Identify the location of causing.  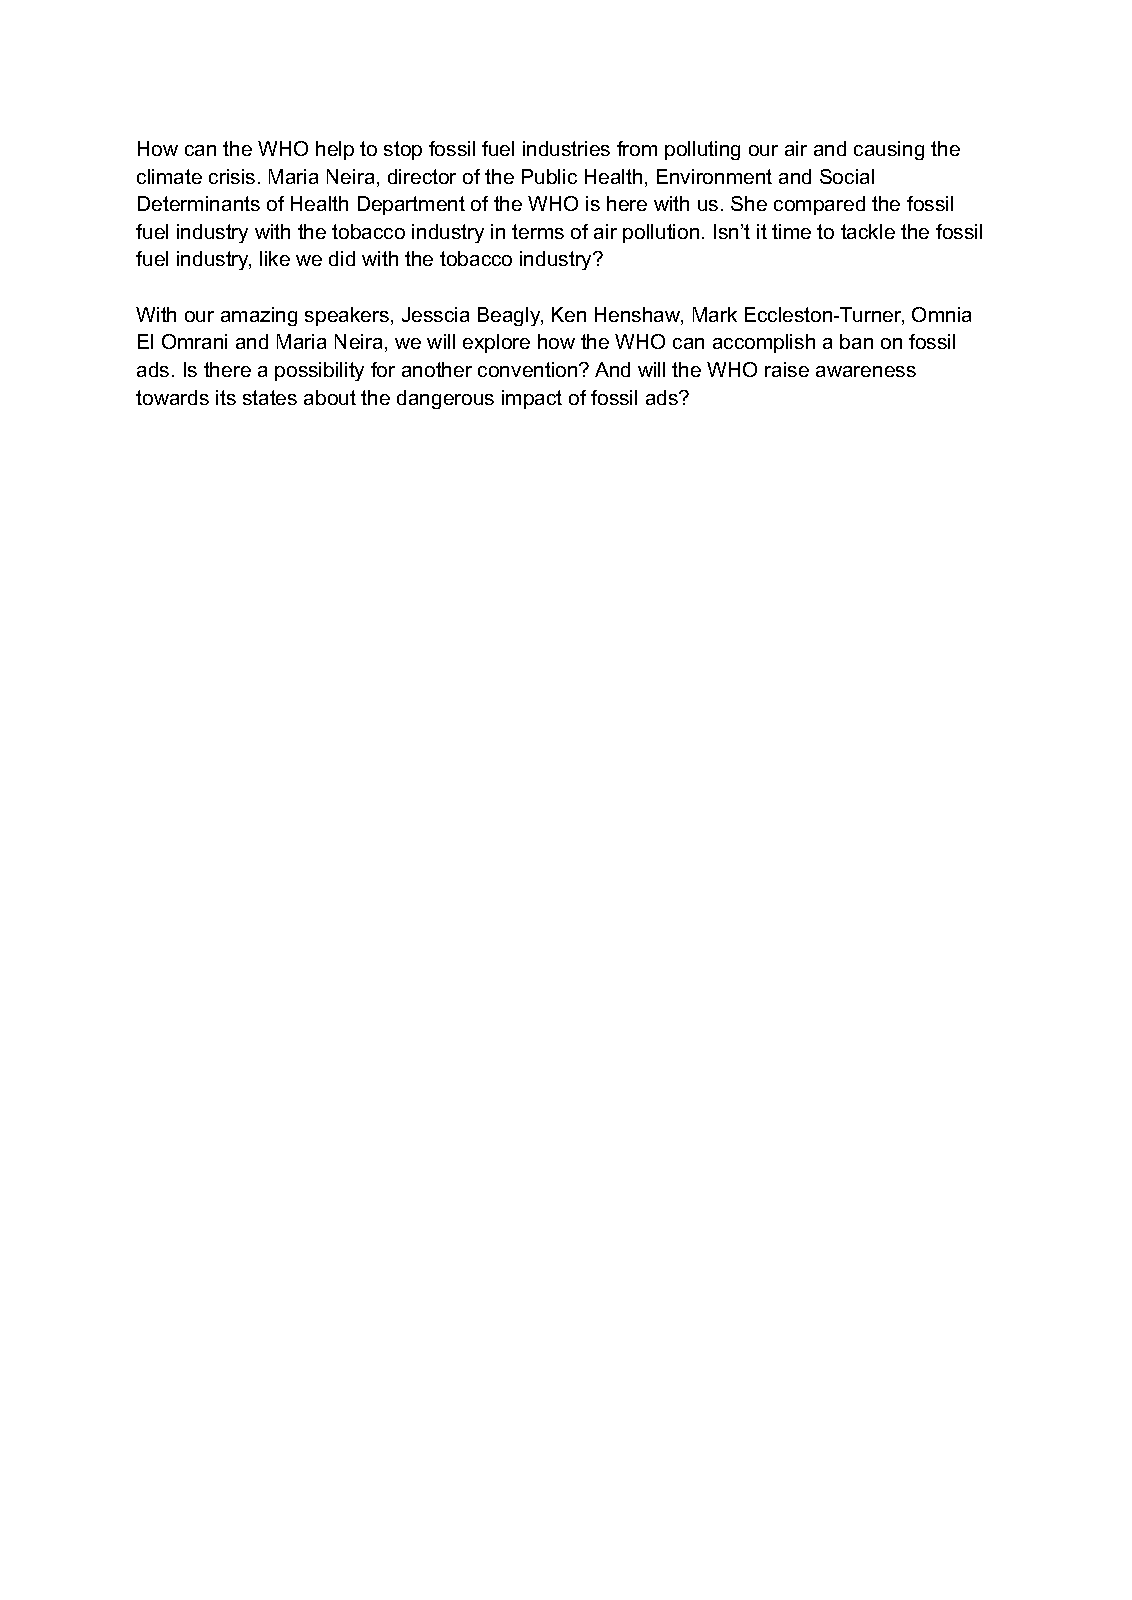
(889, 150).
